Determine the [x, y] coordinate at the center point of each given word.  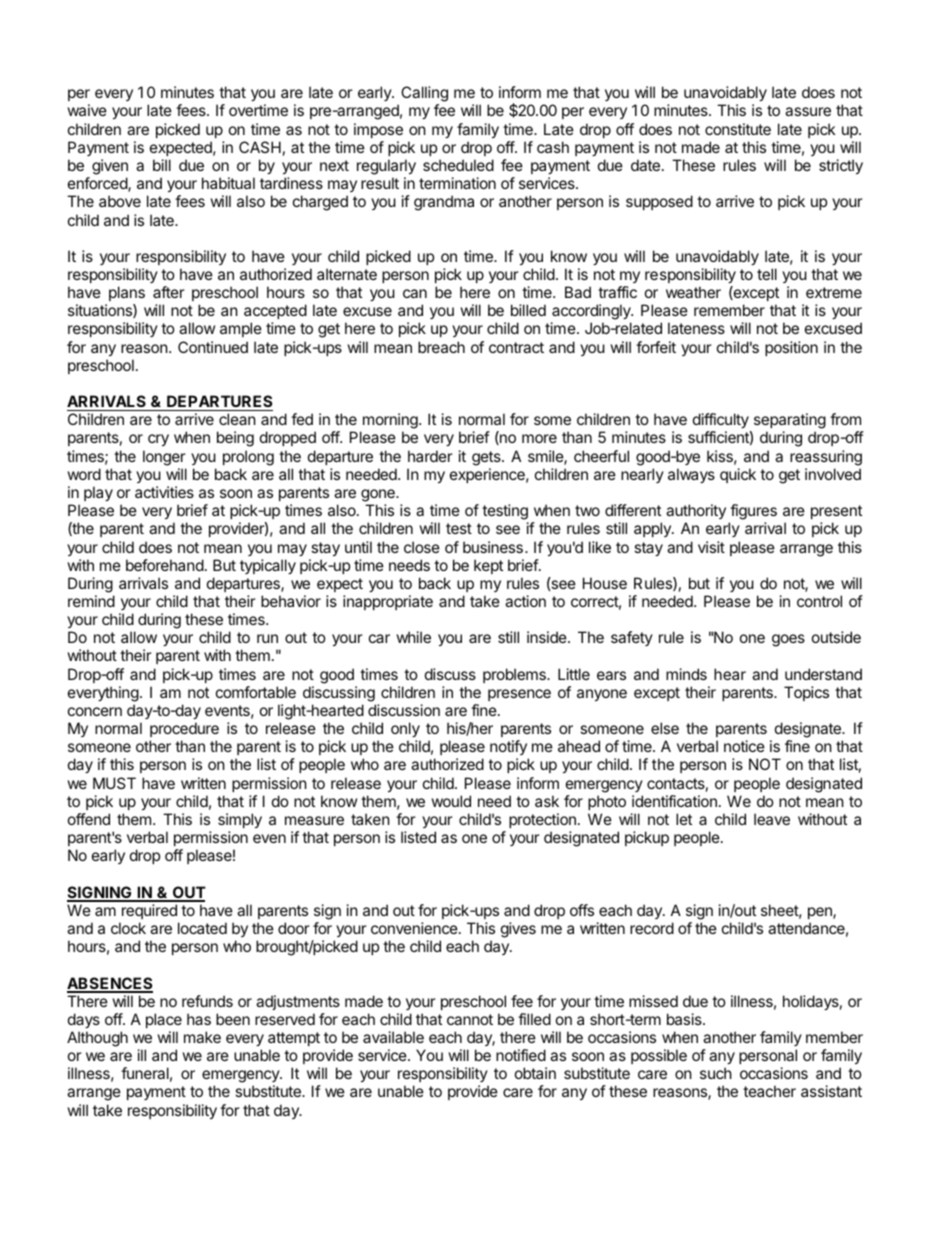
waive [87, 110]
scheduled [458, 165]
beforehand [165, 565]
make [202, 1037]
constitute [738, 129]
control [819, 601]
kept [488, 566]
